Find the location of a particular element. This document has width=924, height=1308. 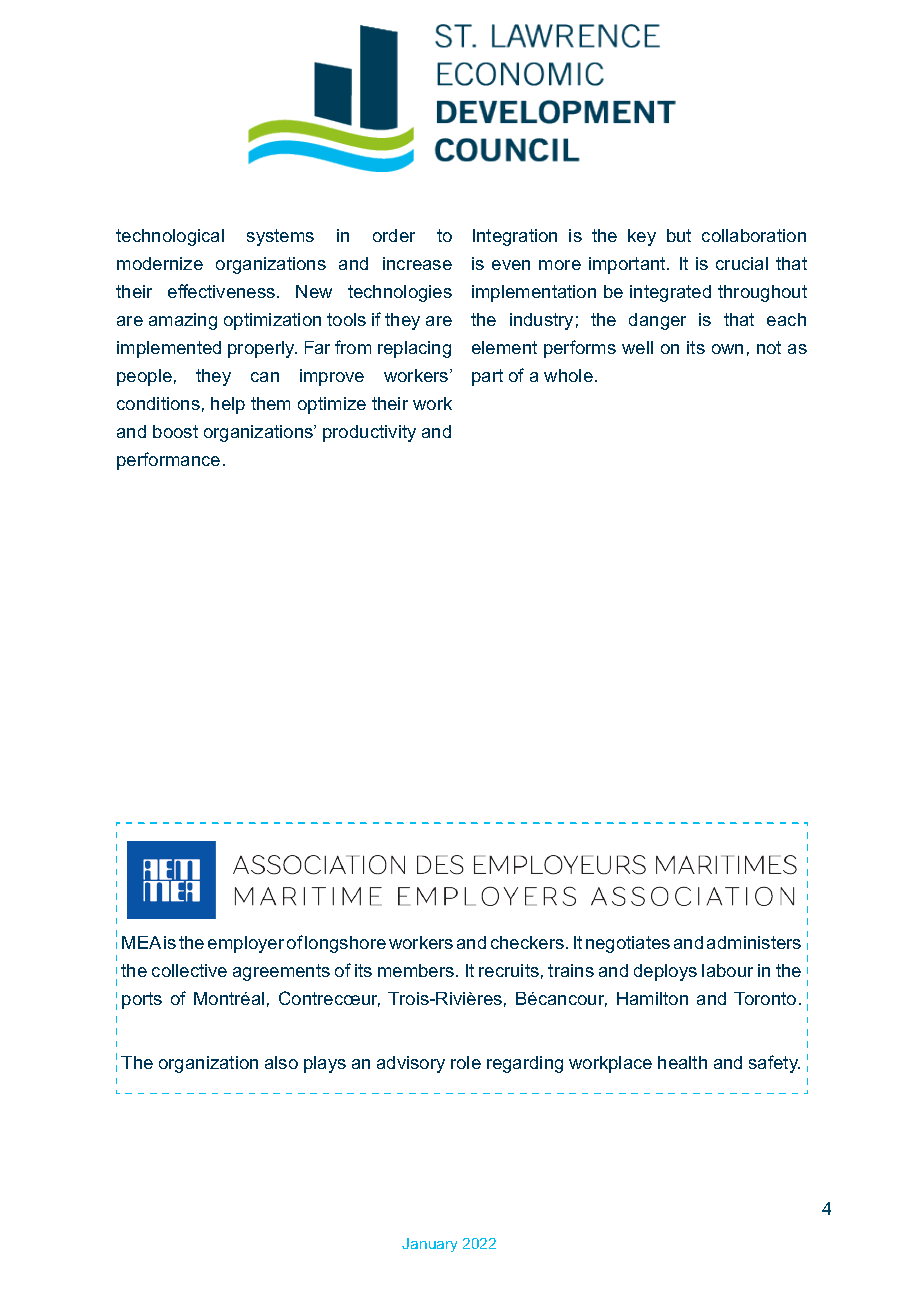

January is located at coordinates (429, 1245).
